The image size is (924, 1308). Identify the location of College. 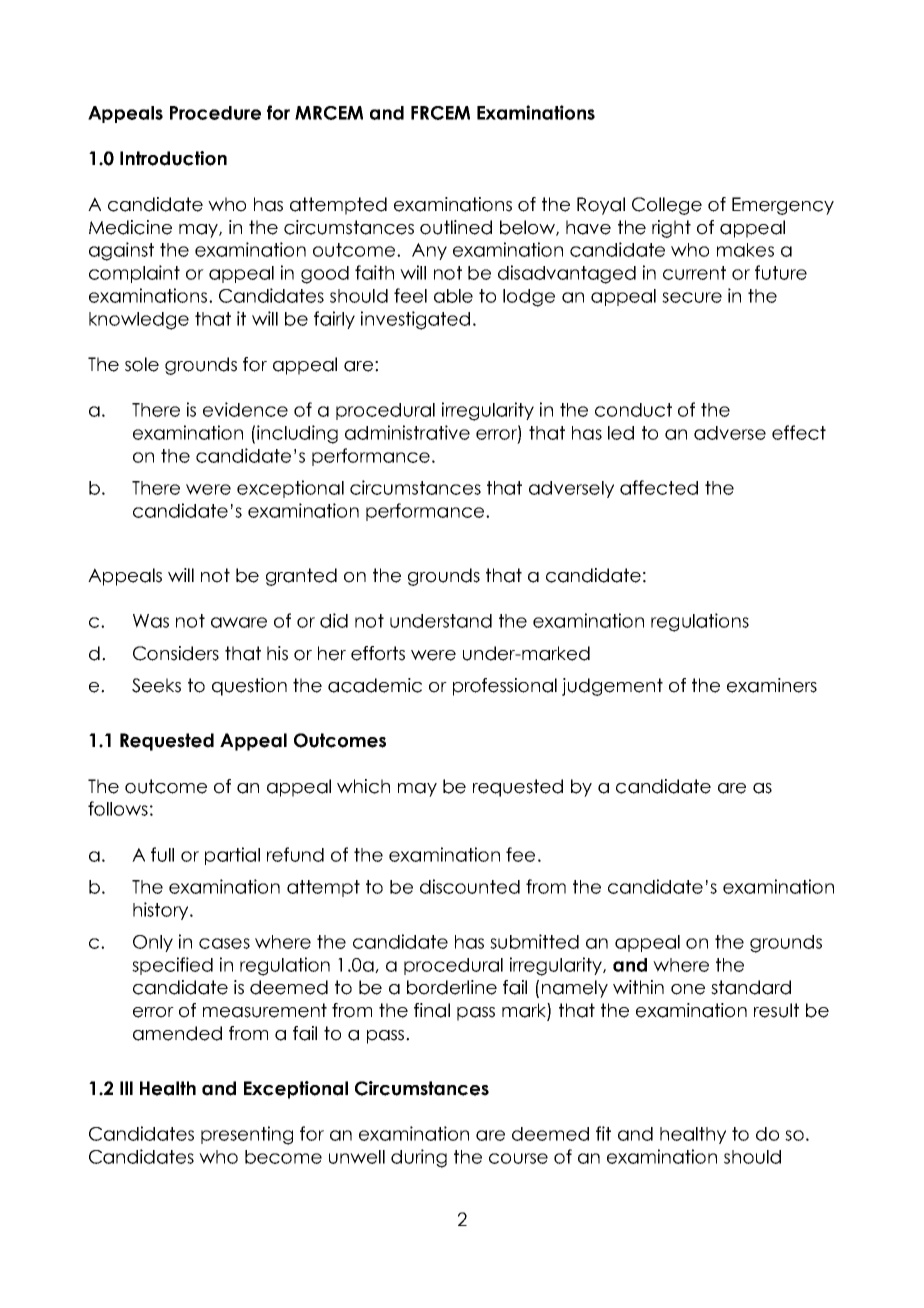
(667, 206).
